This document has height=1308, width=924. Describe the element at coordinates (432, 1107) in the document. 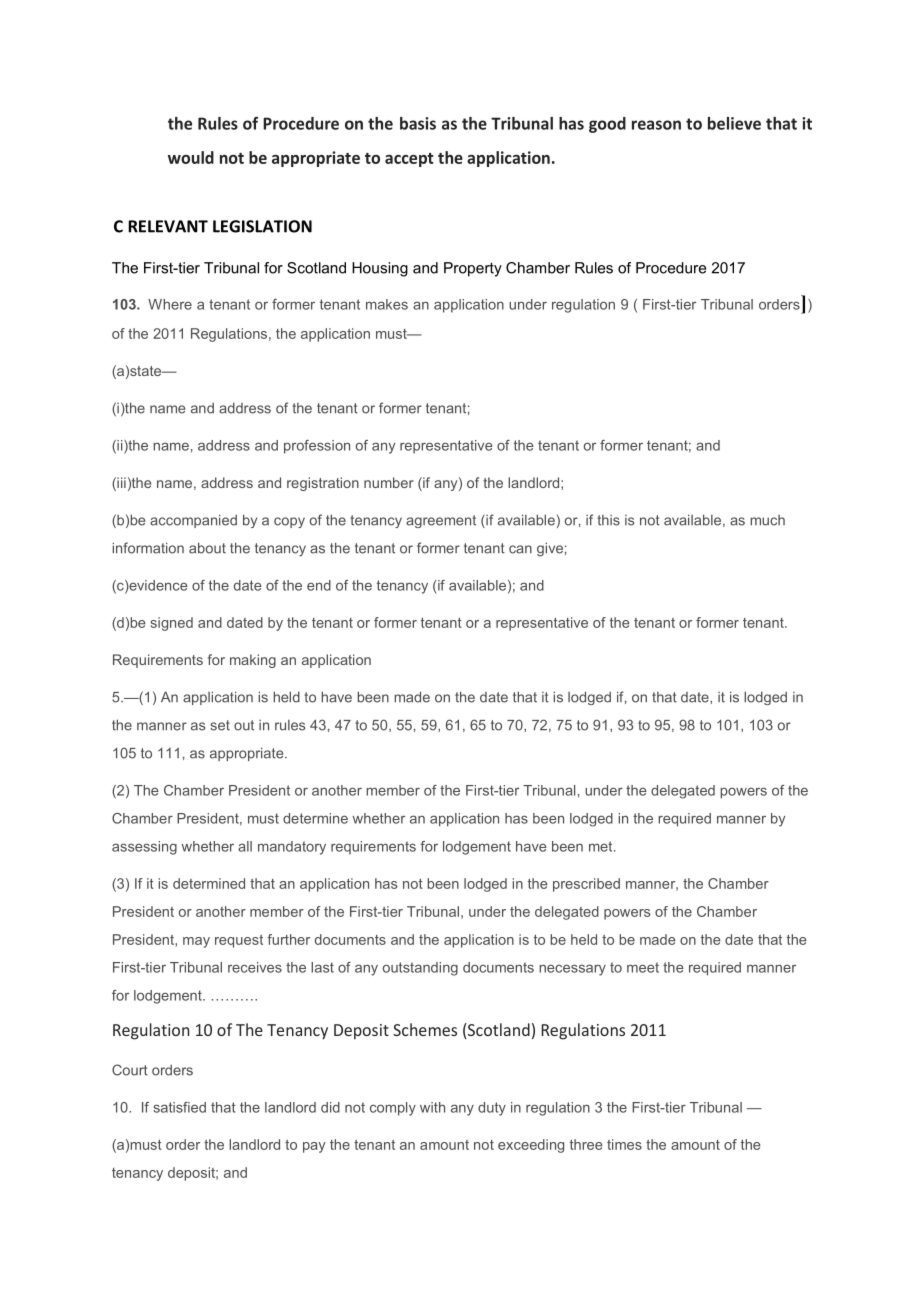

I see `with` at that location.
